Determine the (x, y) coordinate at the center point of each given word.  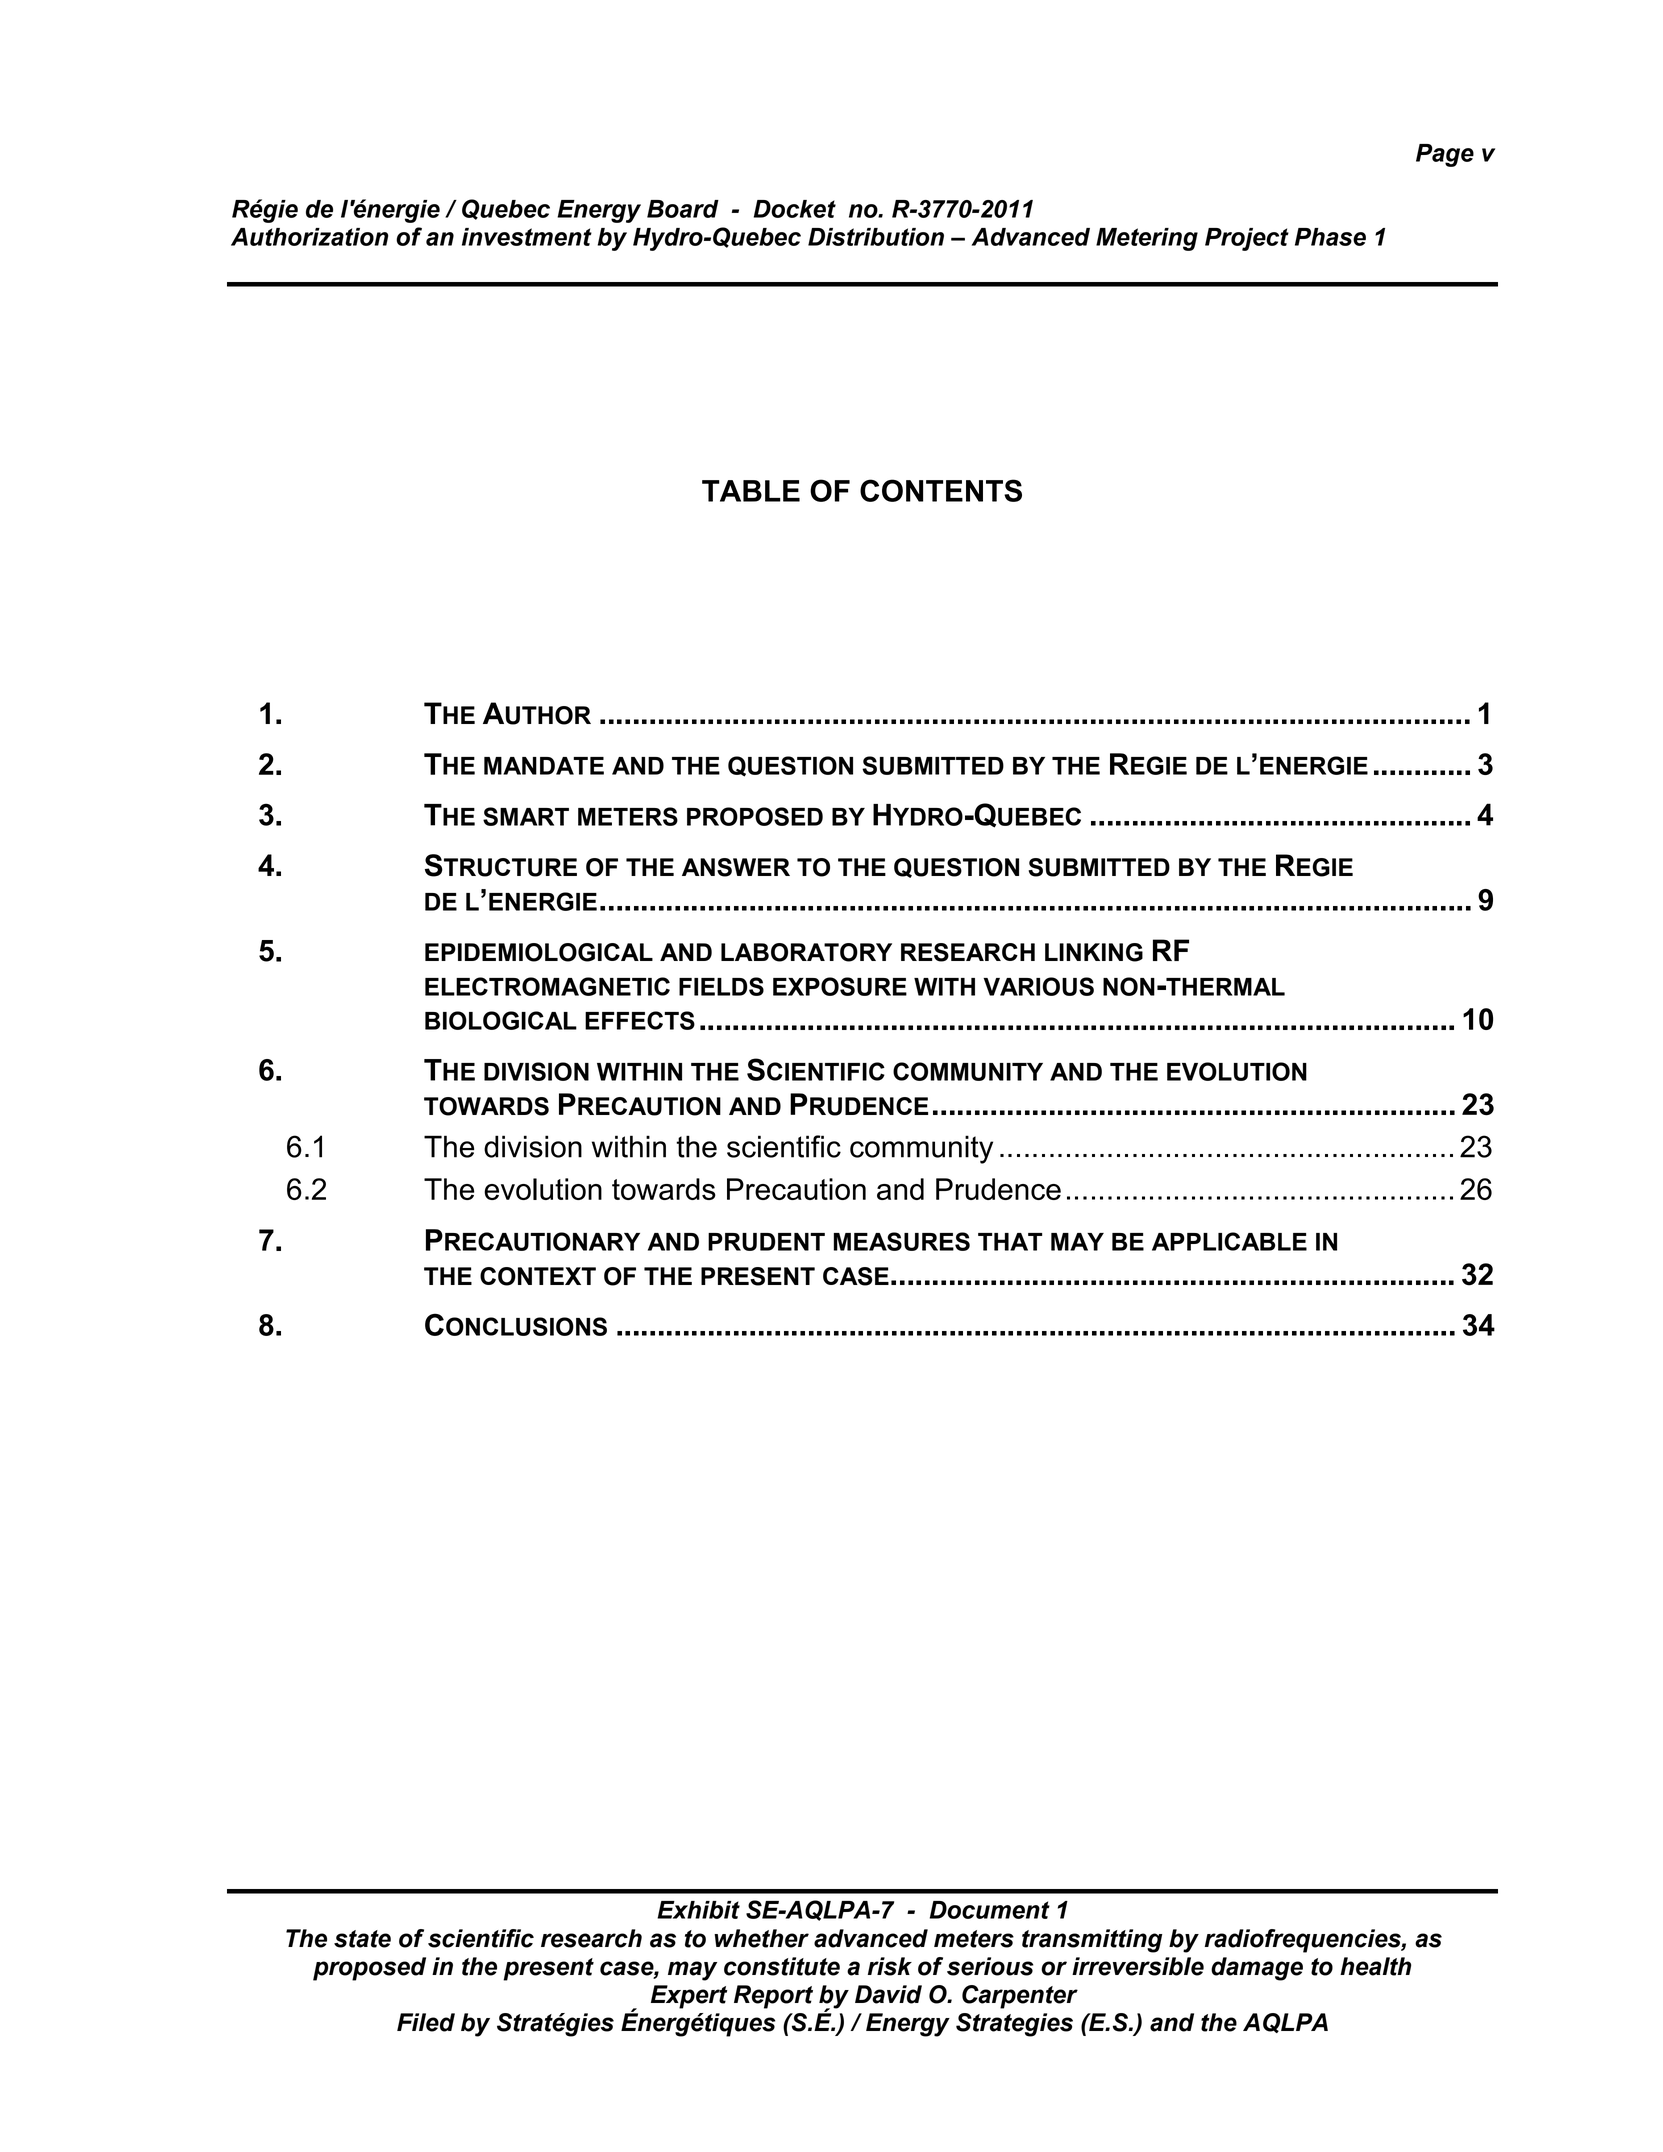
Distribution (876, 237)
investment (527, 237)
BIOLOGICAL (501, 1020)
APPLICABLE (1229, 1241)
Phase (1330, 237)
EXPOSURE (840, 986)
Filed (426, 2022)
